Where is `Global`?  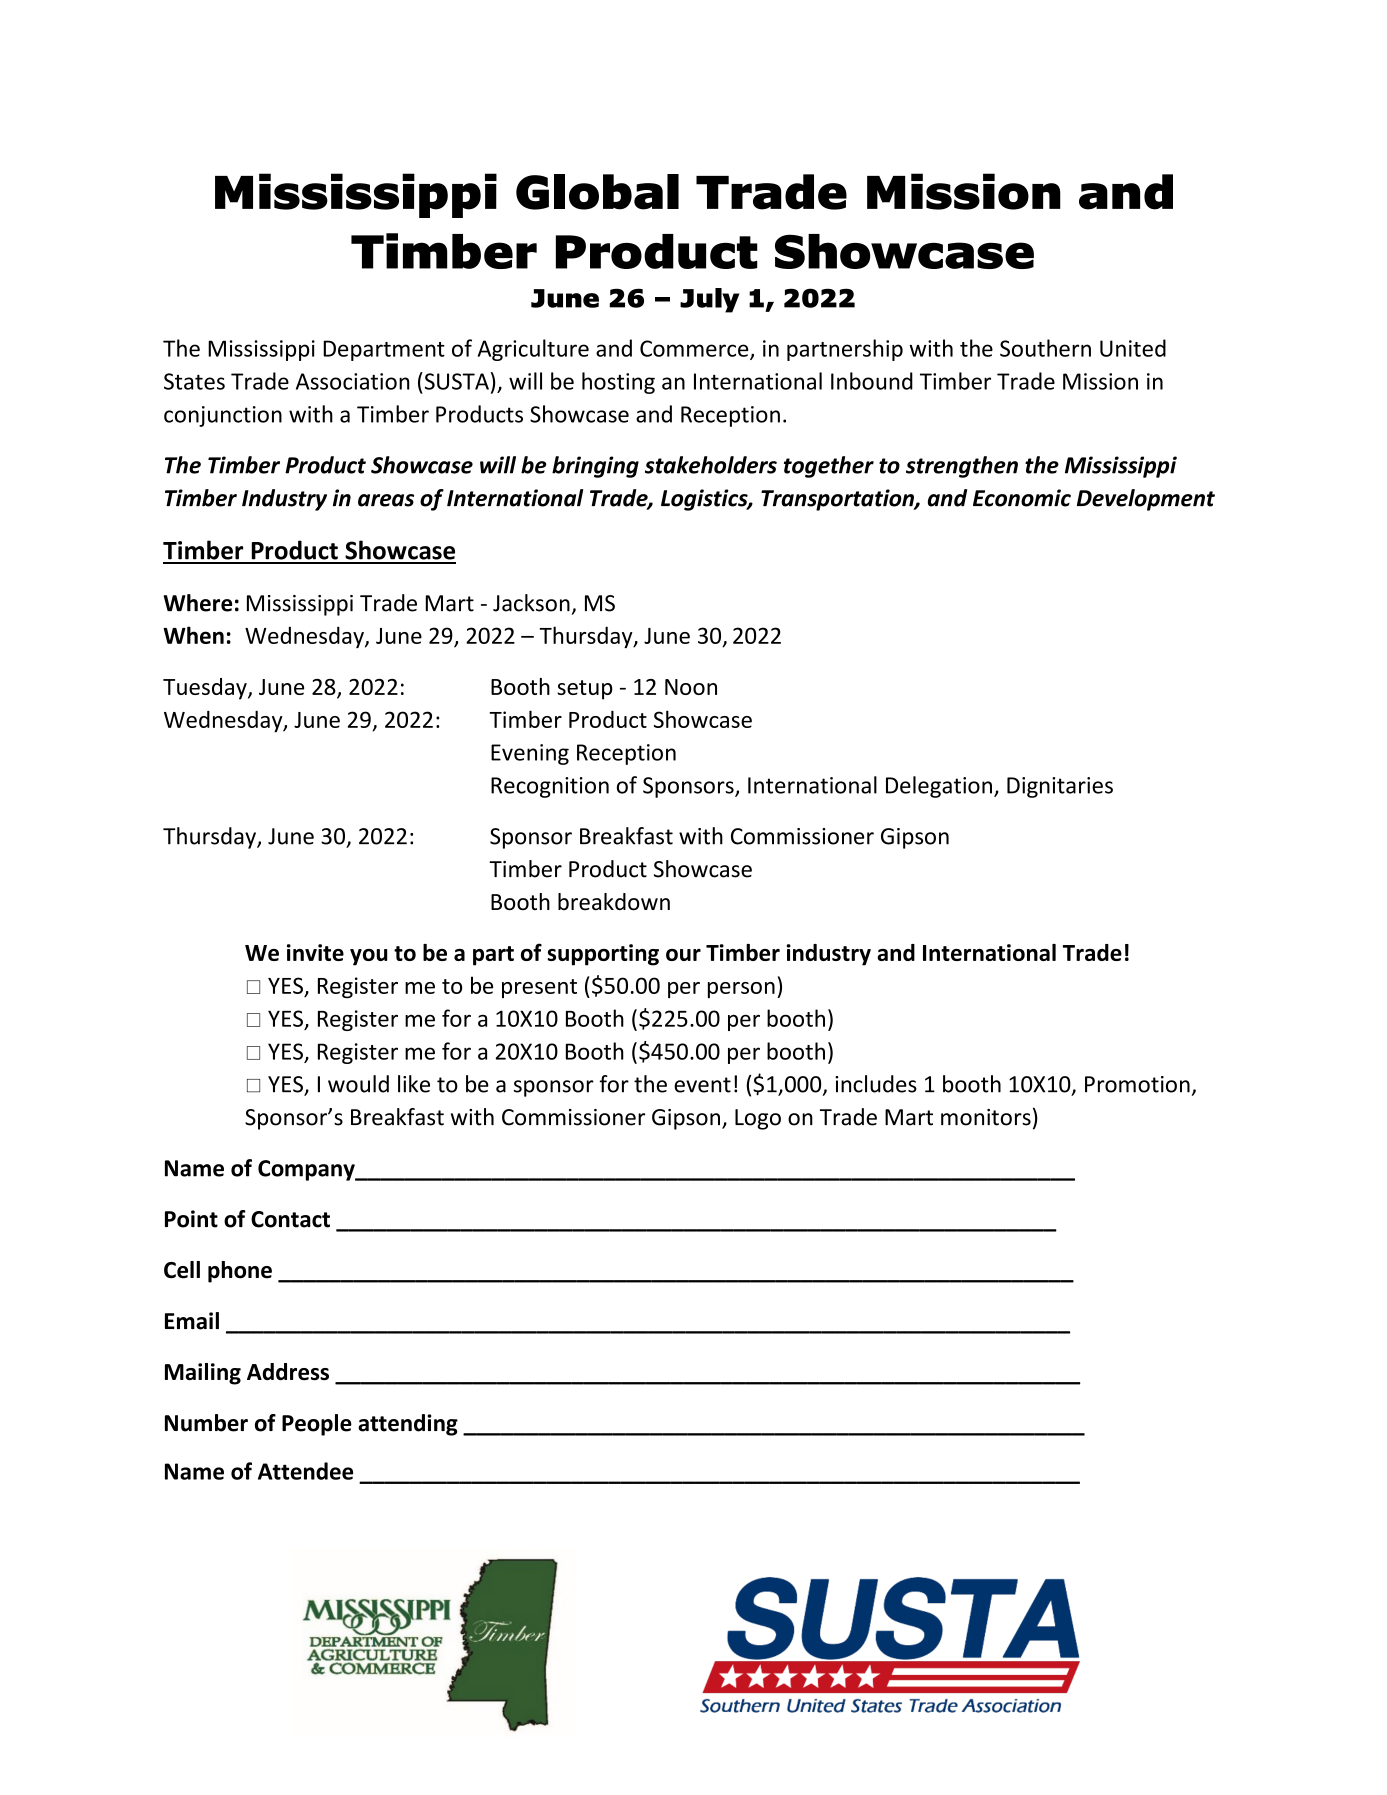 Global is located at coordinates (597, 192).
